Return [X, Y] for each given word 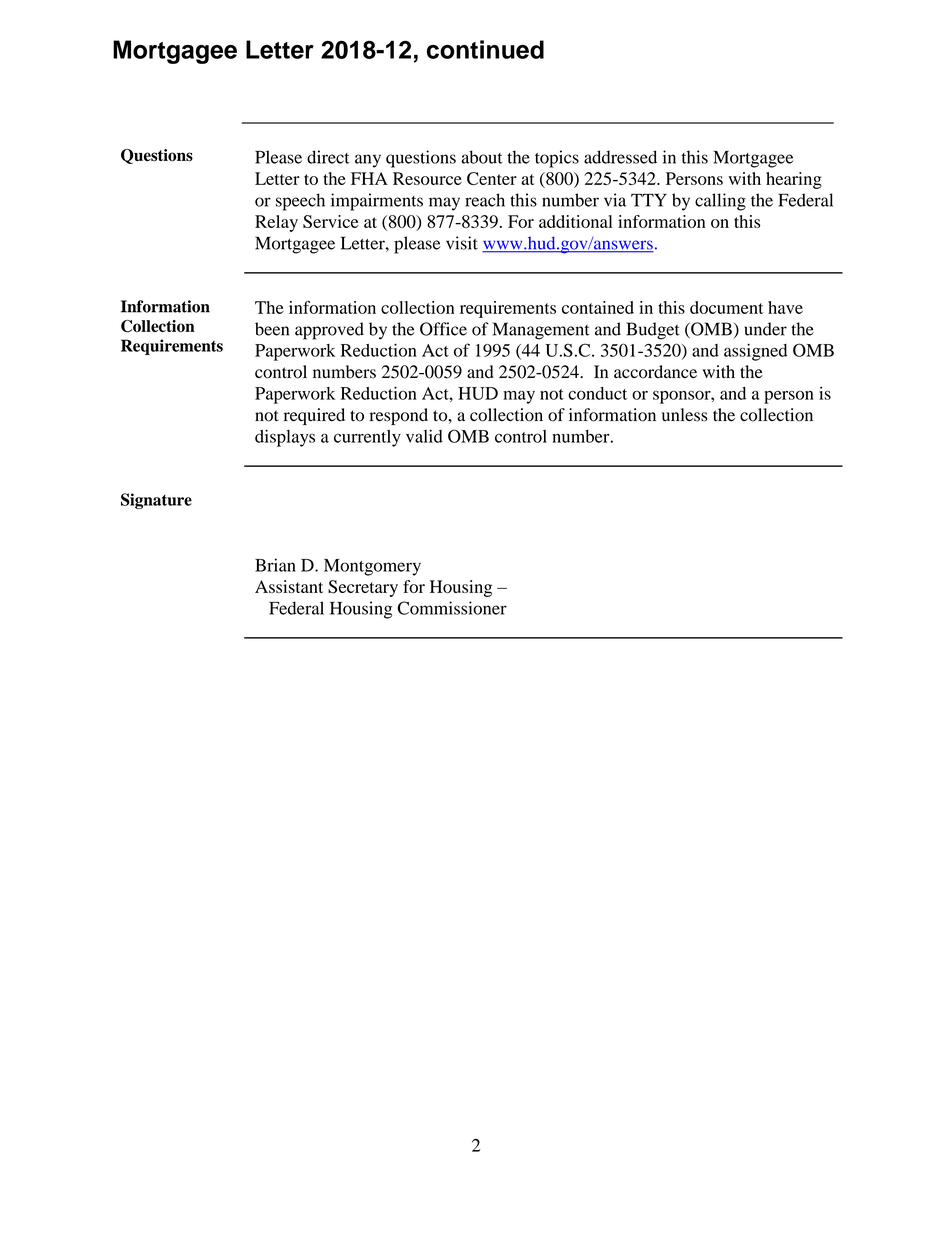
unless [685, 415]
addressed [620, 157]
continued [485, 49]
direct [328, 157]
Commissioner [452, 608]
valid [424, 436]
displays [285, 438]
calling [720, 202]
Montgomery [372, 567]
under [765, 329]
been [272, 329]
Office [443, 329]
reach [485, 200]
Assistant [289, 586]
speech [300, 202]
